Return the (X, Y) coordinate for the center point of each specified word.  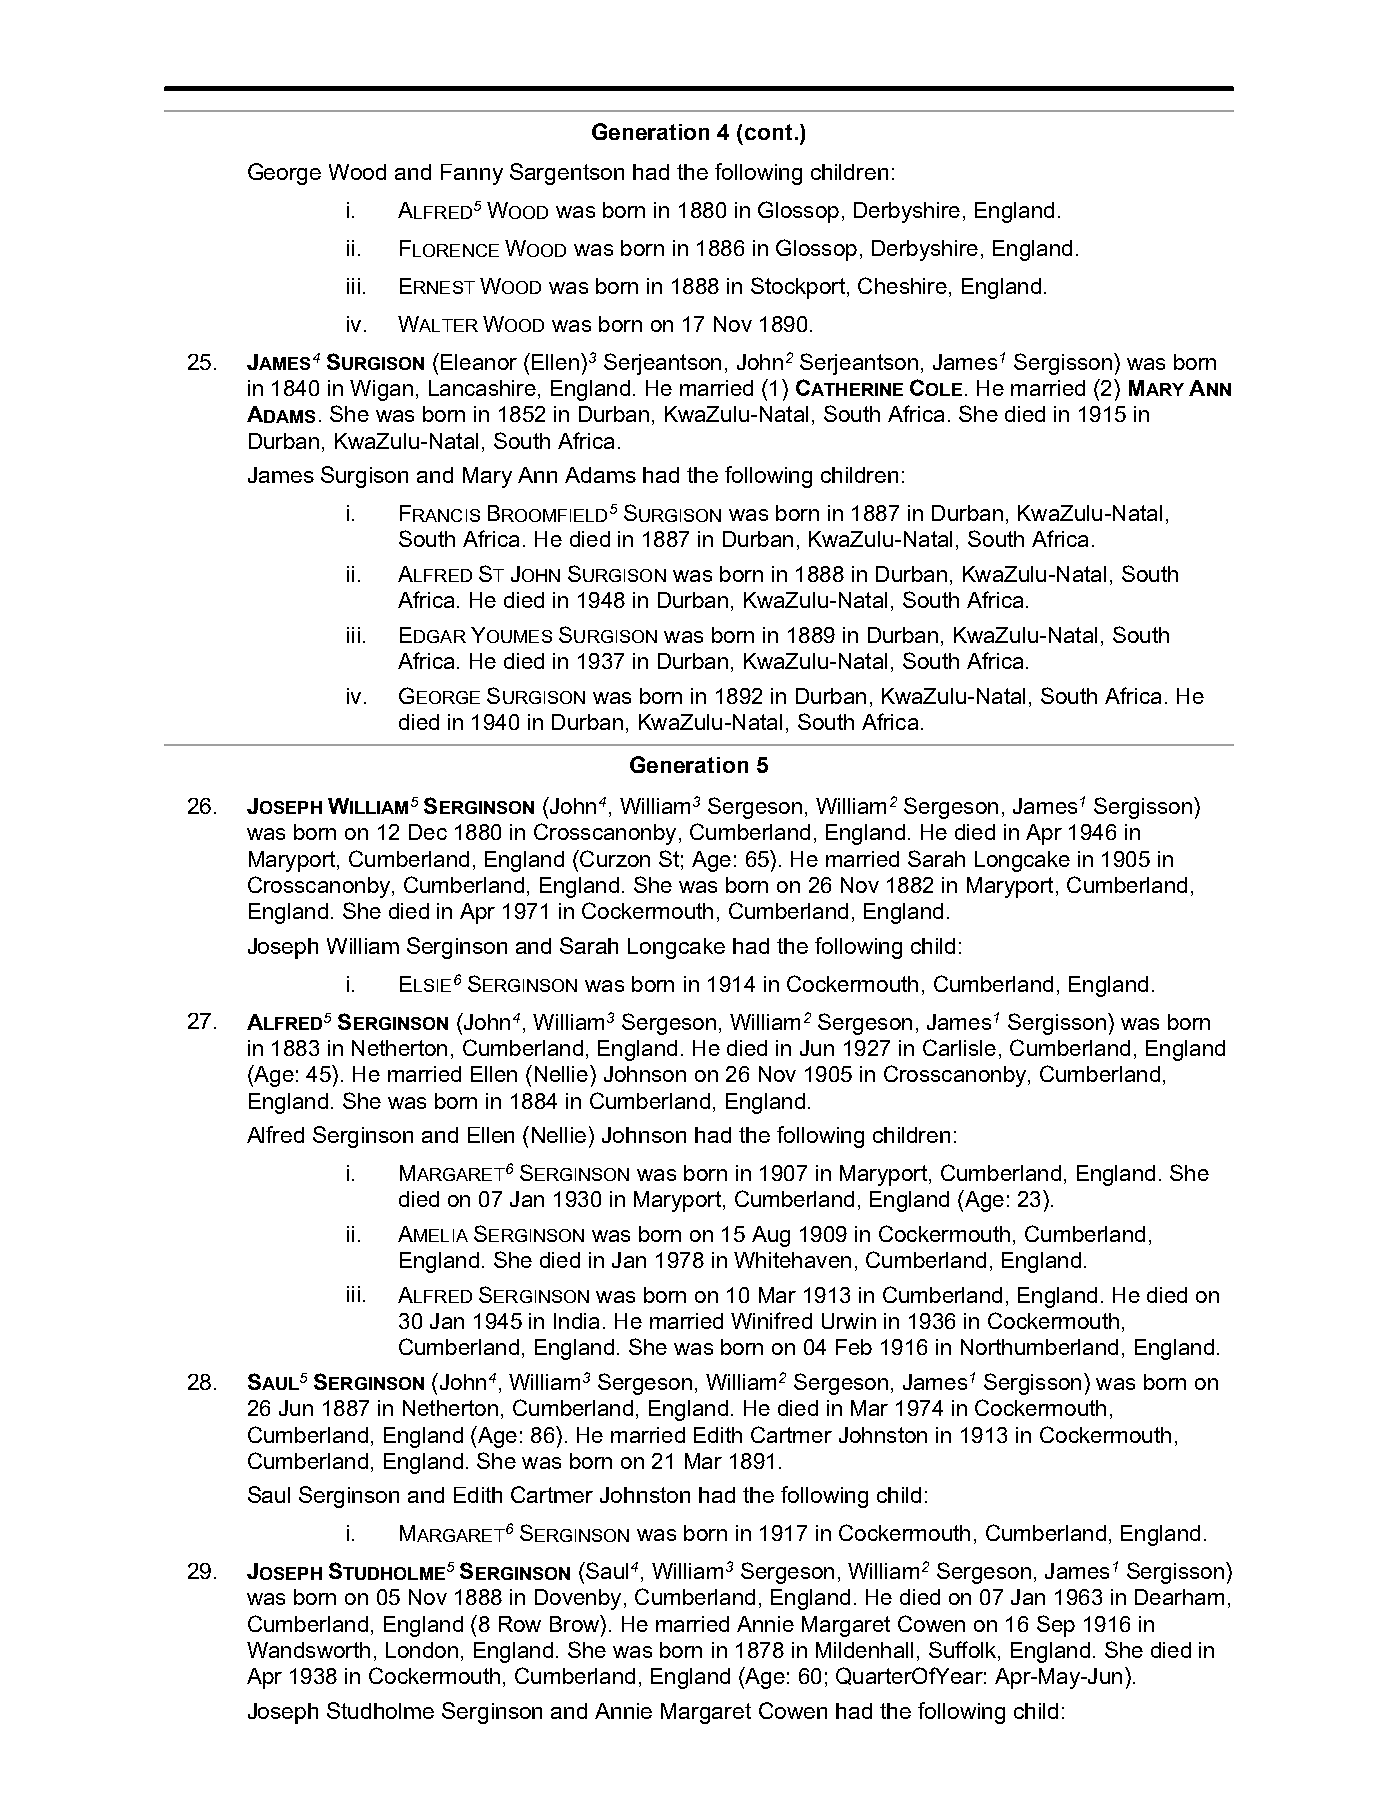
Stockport (798, 288)
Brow (576, 1623)
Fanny (472, 174)
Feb (854, 1347)
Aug (771, 1236)
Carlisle (959, 1047)
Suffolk (964, 1651)
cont (768, 132)
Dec (428, 832)
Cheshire (902, 285)
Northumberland (1039, 1347)
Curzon (614, 858)
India (576, 1321)
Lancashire (482, 388)
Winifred (771, 1320)
